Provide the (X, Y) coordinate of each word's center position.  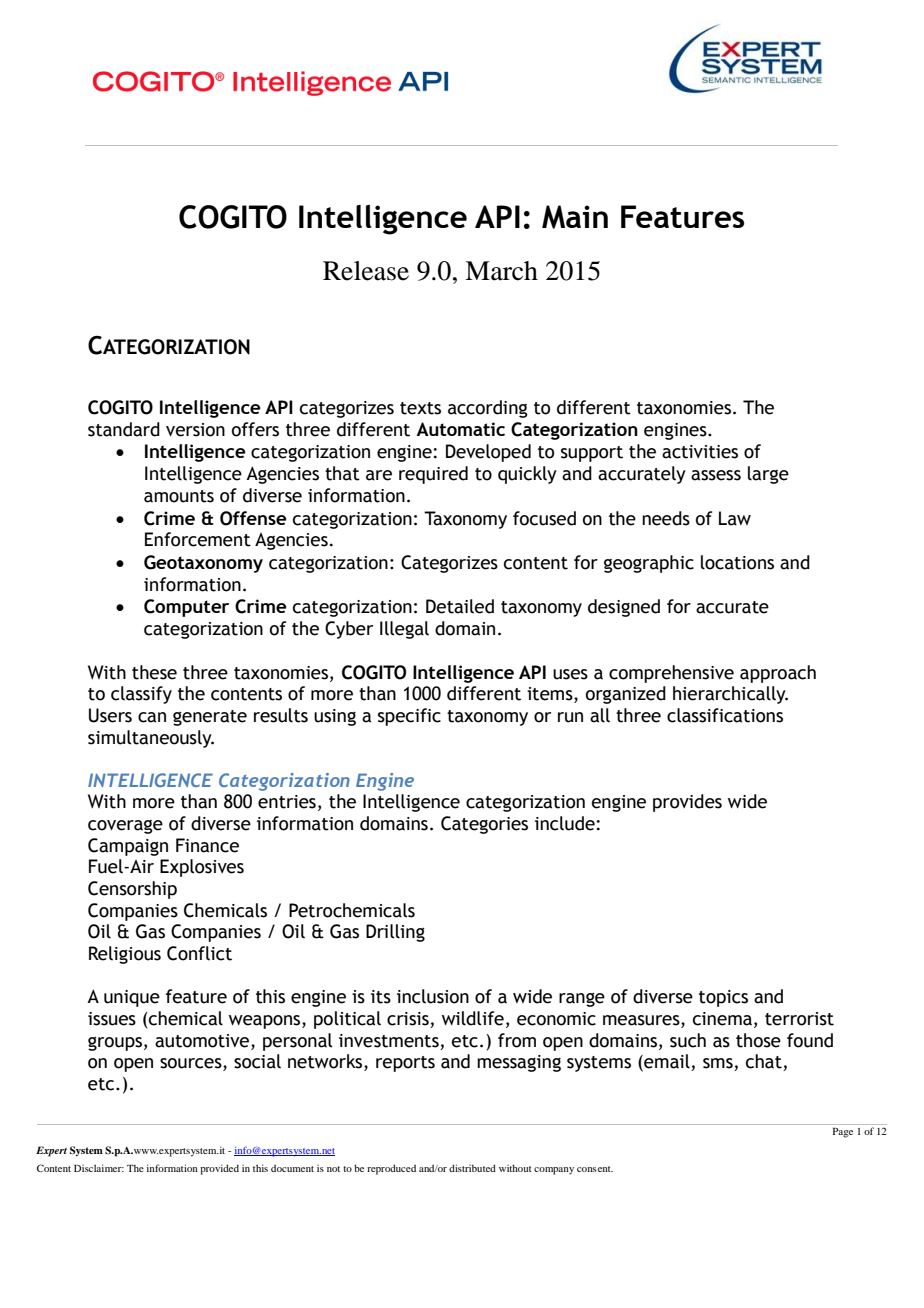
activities (700, 452)
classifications (725, 715)
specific (409, 717)
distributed (472, 1168)
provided (219, 1169)
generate (210, 718)
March (501, 271)
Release (366, 271)
